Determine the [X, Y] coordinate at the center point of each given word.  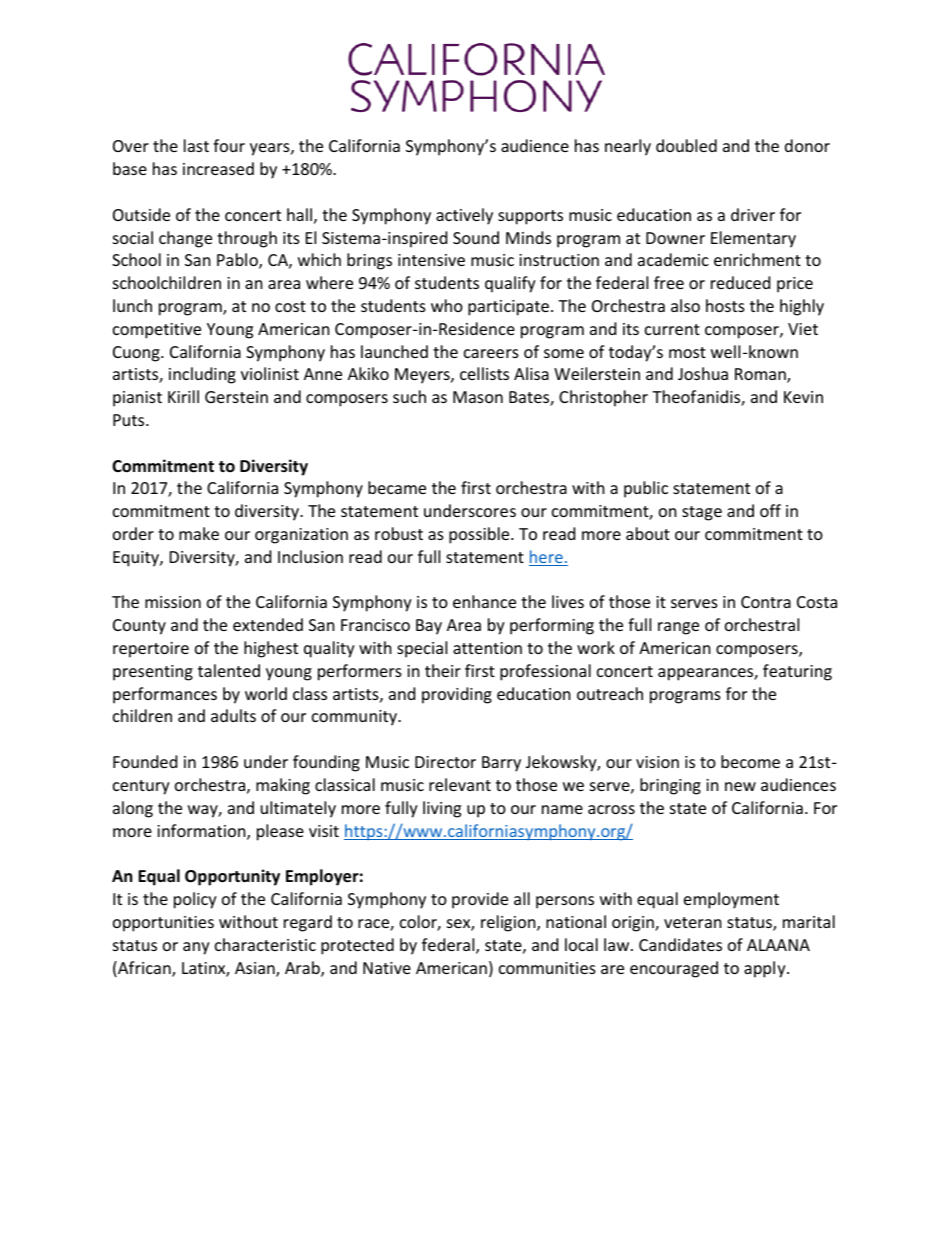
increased [218, 168]
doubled [686, 145]
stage [702, 513]
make [199, 533]
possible [480, 535]
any [196, 948]
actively [464, 216]
